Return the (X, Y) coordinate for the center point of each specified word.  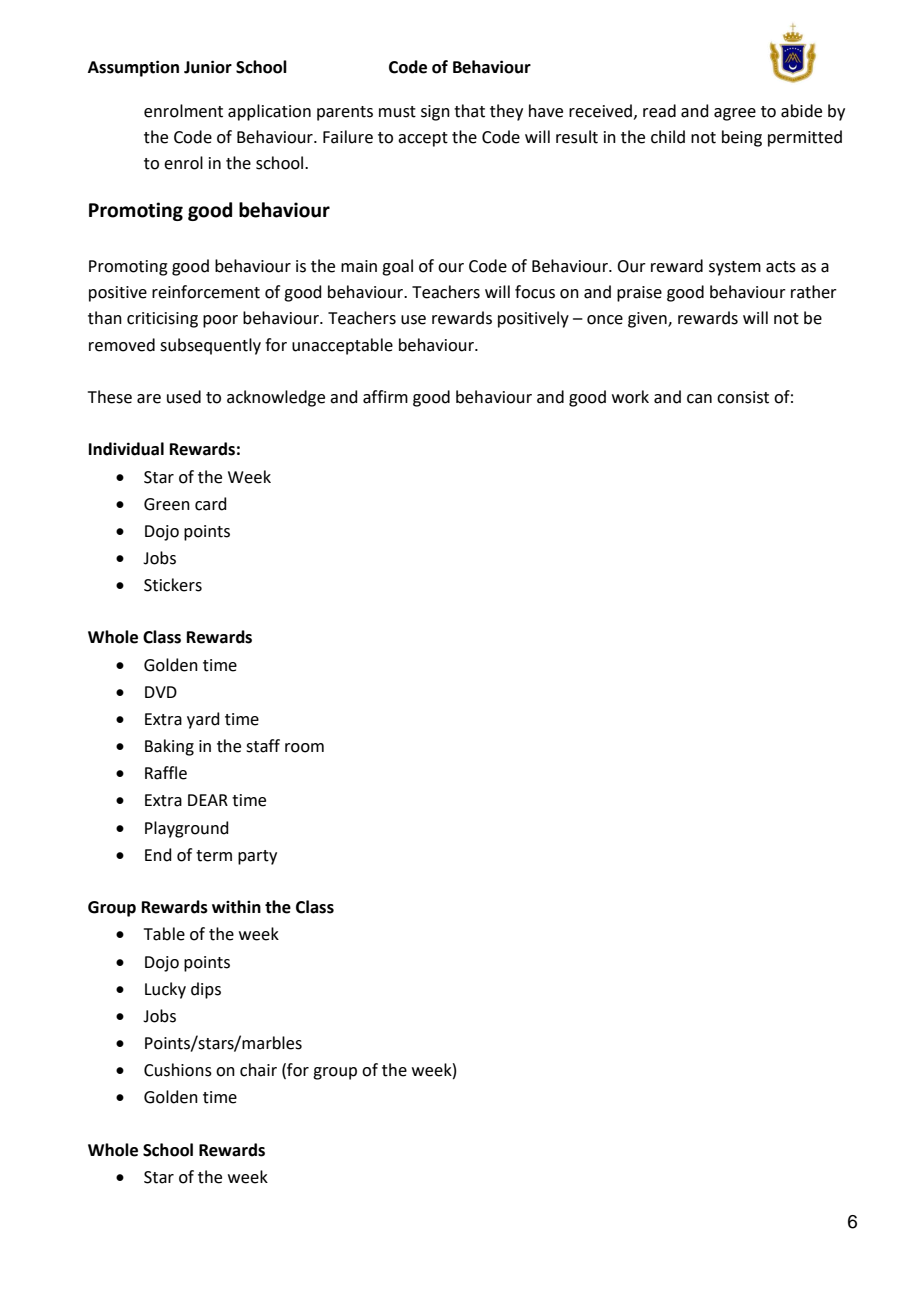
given (648, 320)
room (304, 748)
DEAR (208, 800)
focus (535, 292)
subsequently (210, 346)
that (469, 111)
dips (206, 990)
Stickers (173, 585)
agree (735, 114)
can (699, 399)
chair (258, 1070)
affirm (385, 397)
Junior (208, 67)
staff (263, 746)
